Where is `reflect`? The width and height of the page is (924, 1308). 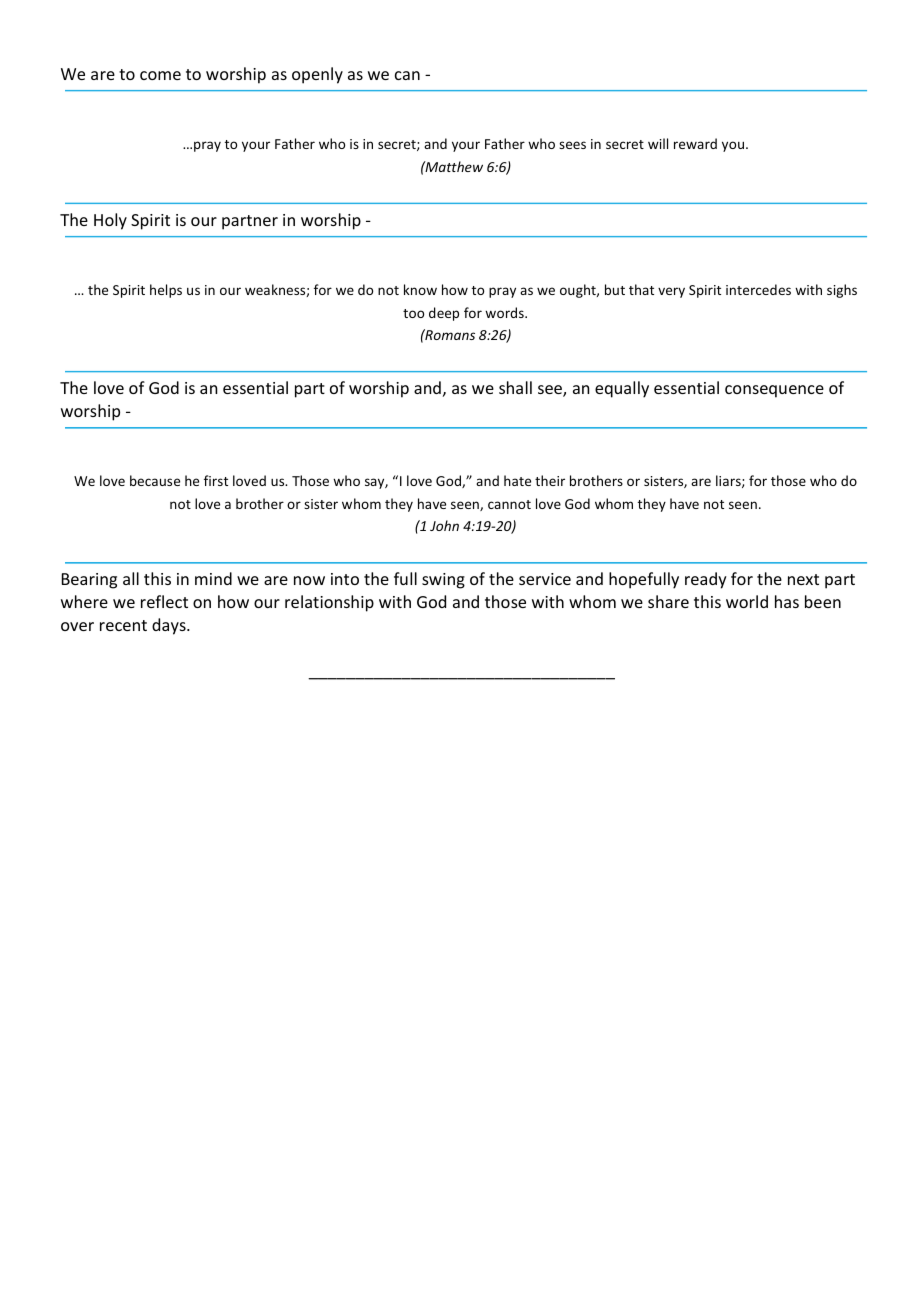
reflect is located at coordinates (164, 601).
